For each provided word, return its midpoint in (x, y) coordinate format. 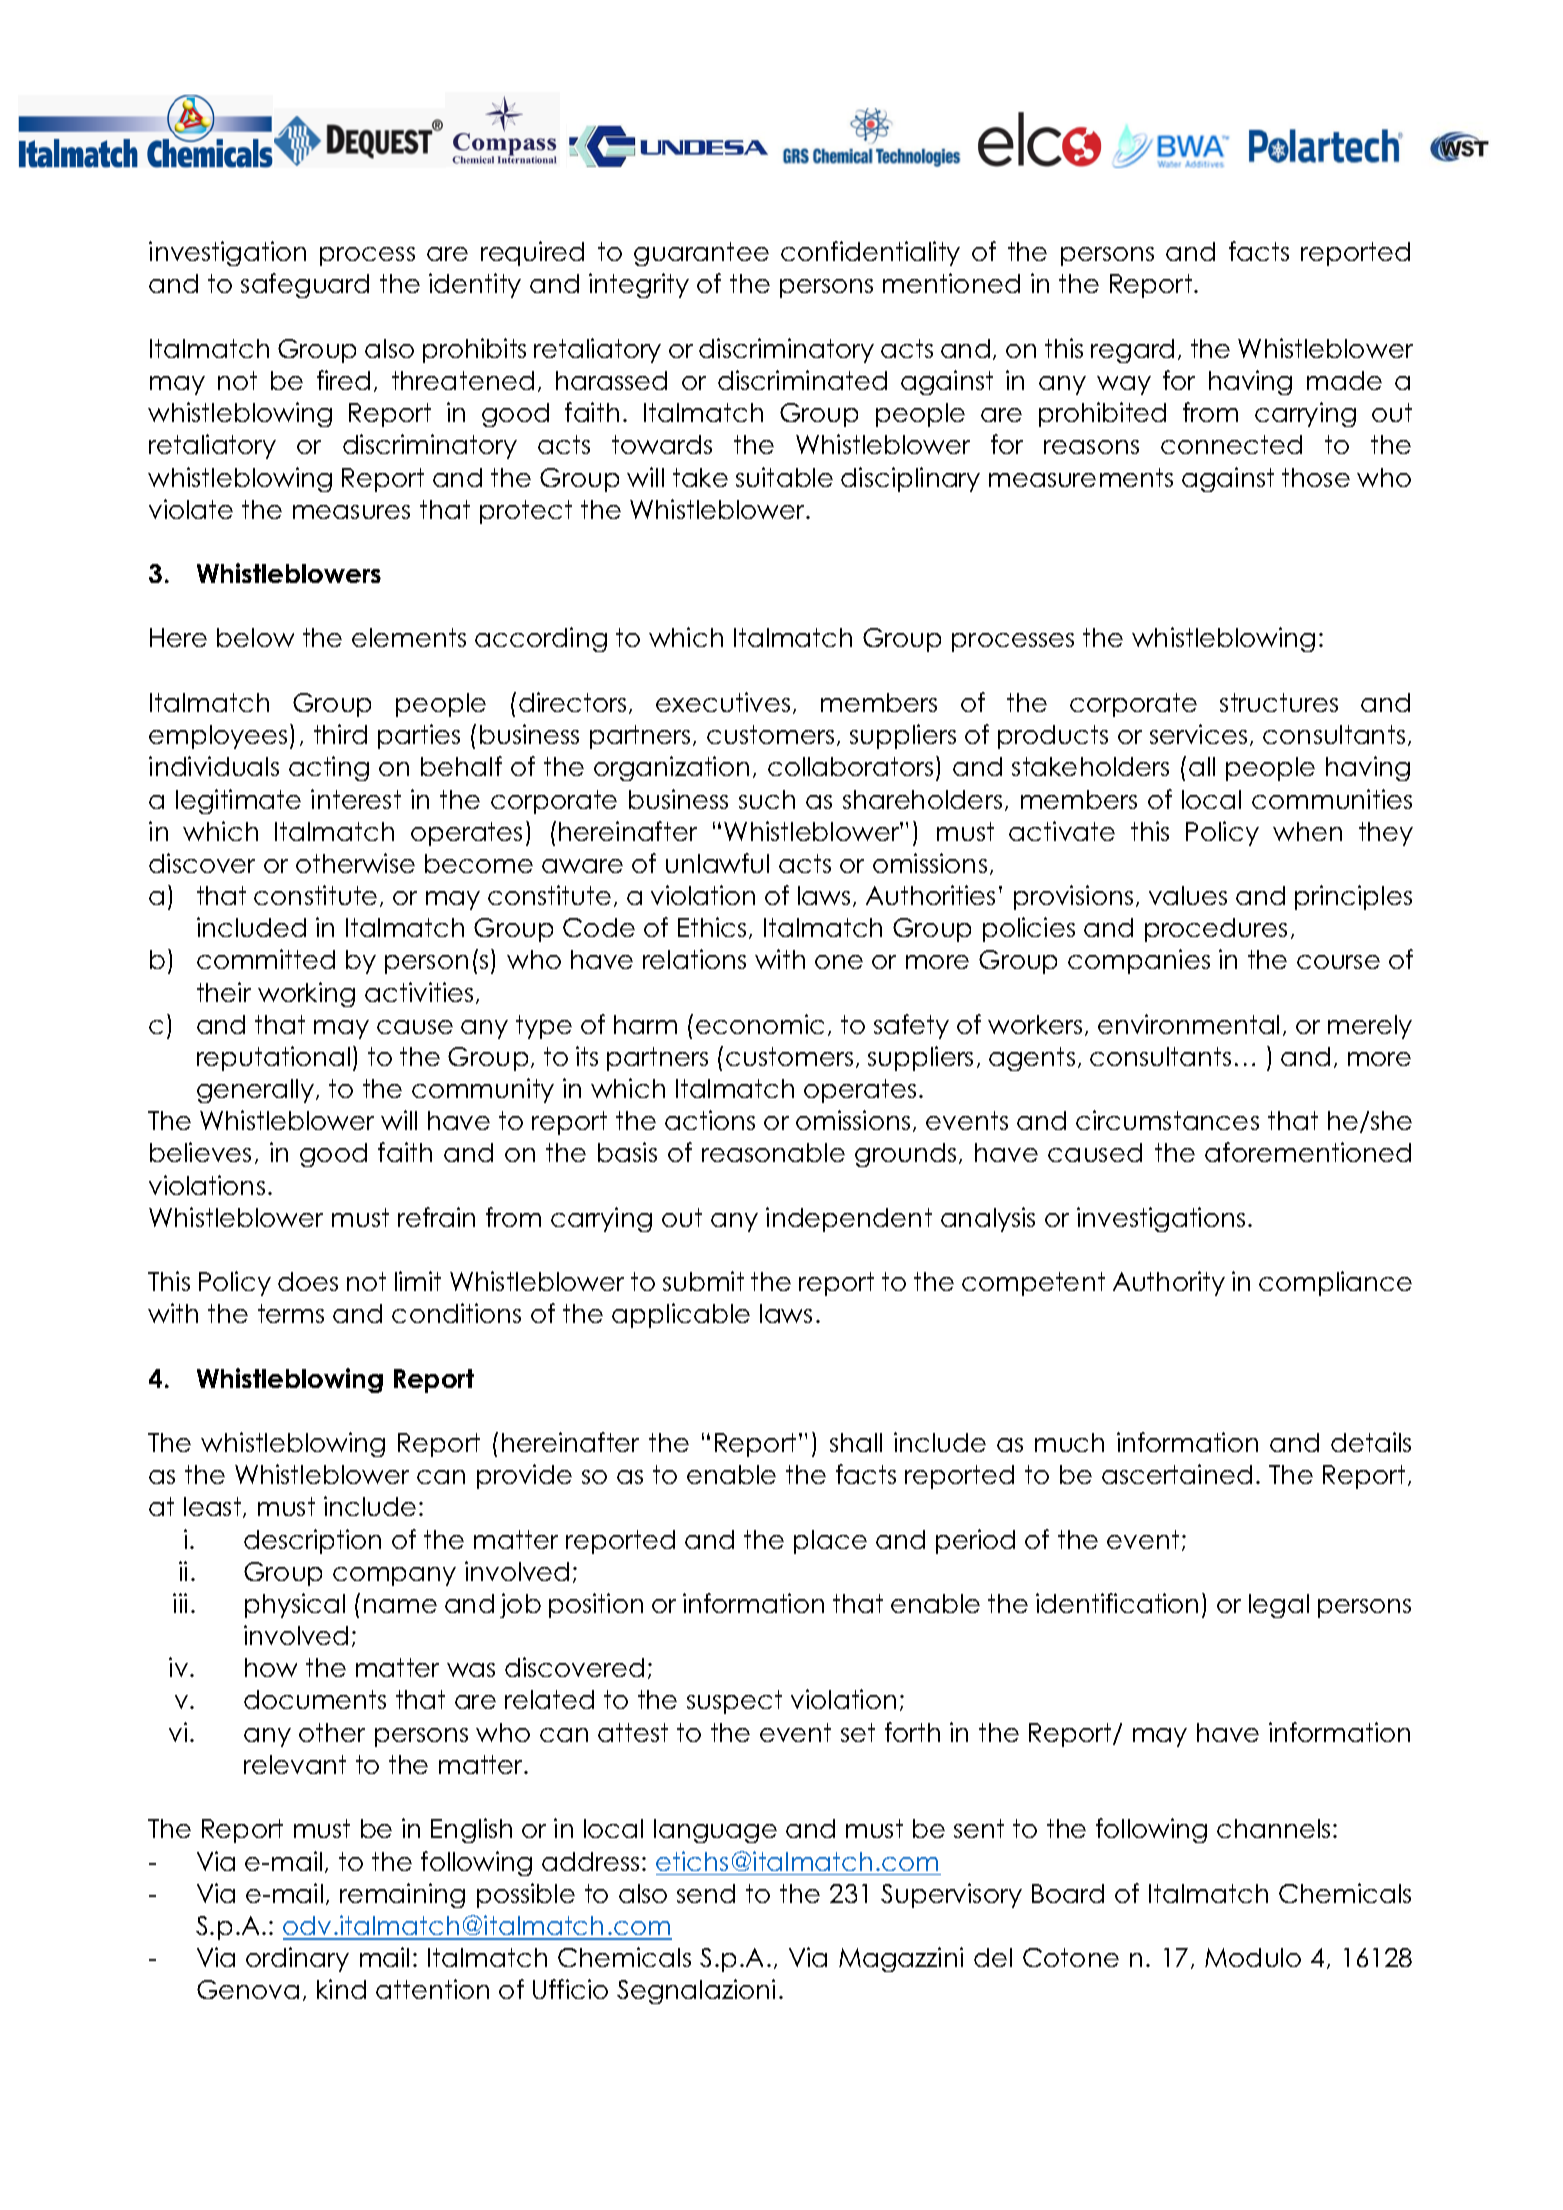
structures (1279, 702)
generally (255, 1091)
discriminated (802, 380)
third (340, 734)
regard (1132, 351)
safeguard (305, 285)
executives (723, 702)
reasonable (773, 1152)
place (830, 1542)
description (312, 1541)
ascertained (1177, 1474)
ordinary (297, 1959)
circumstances (1167, 1120)
